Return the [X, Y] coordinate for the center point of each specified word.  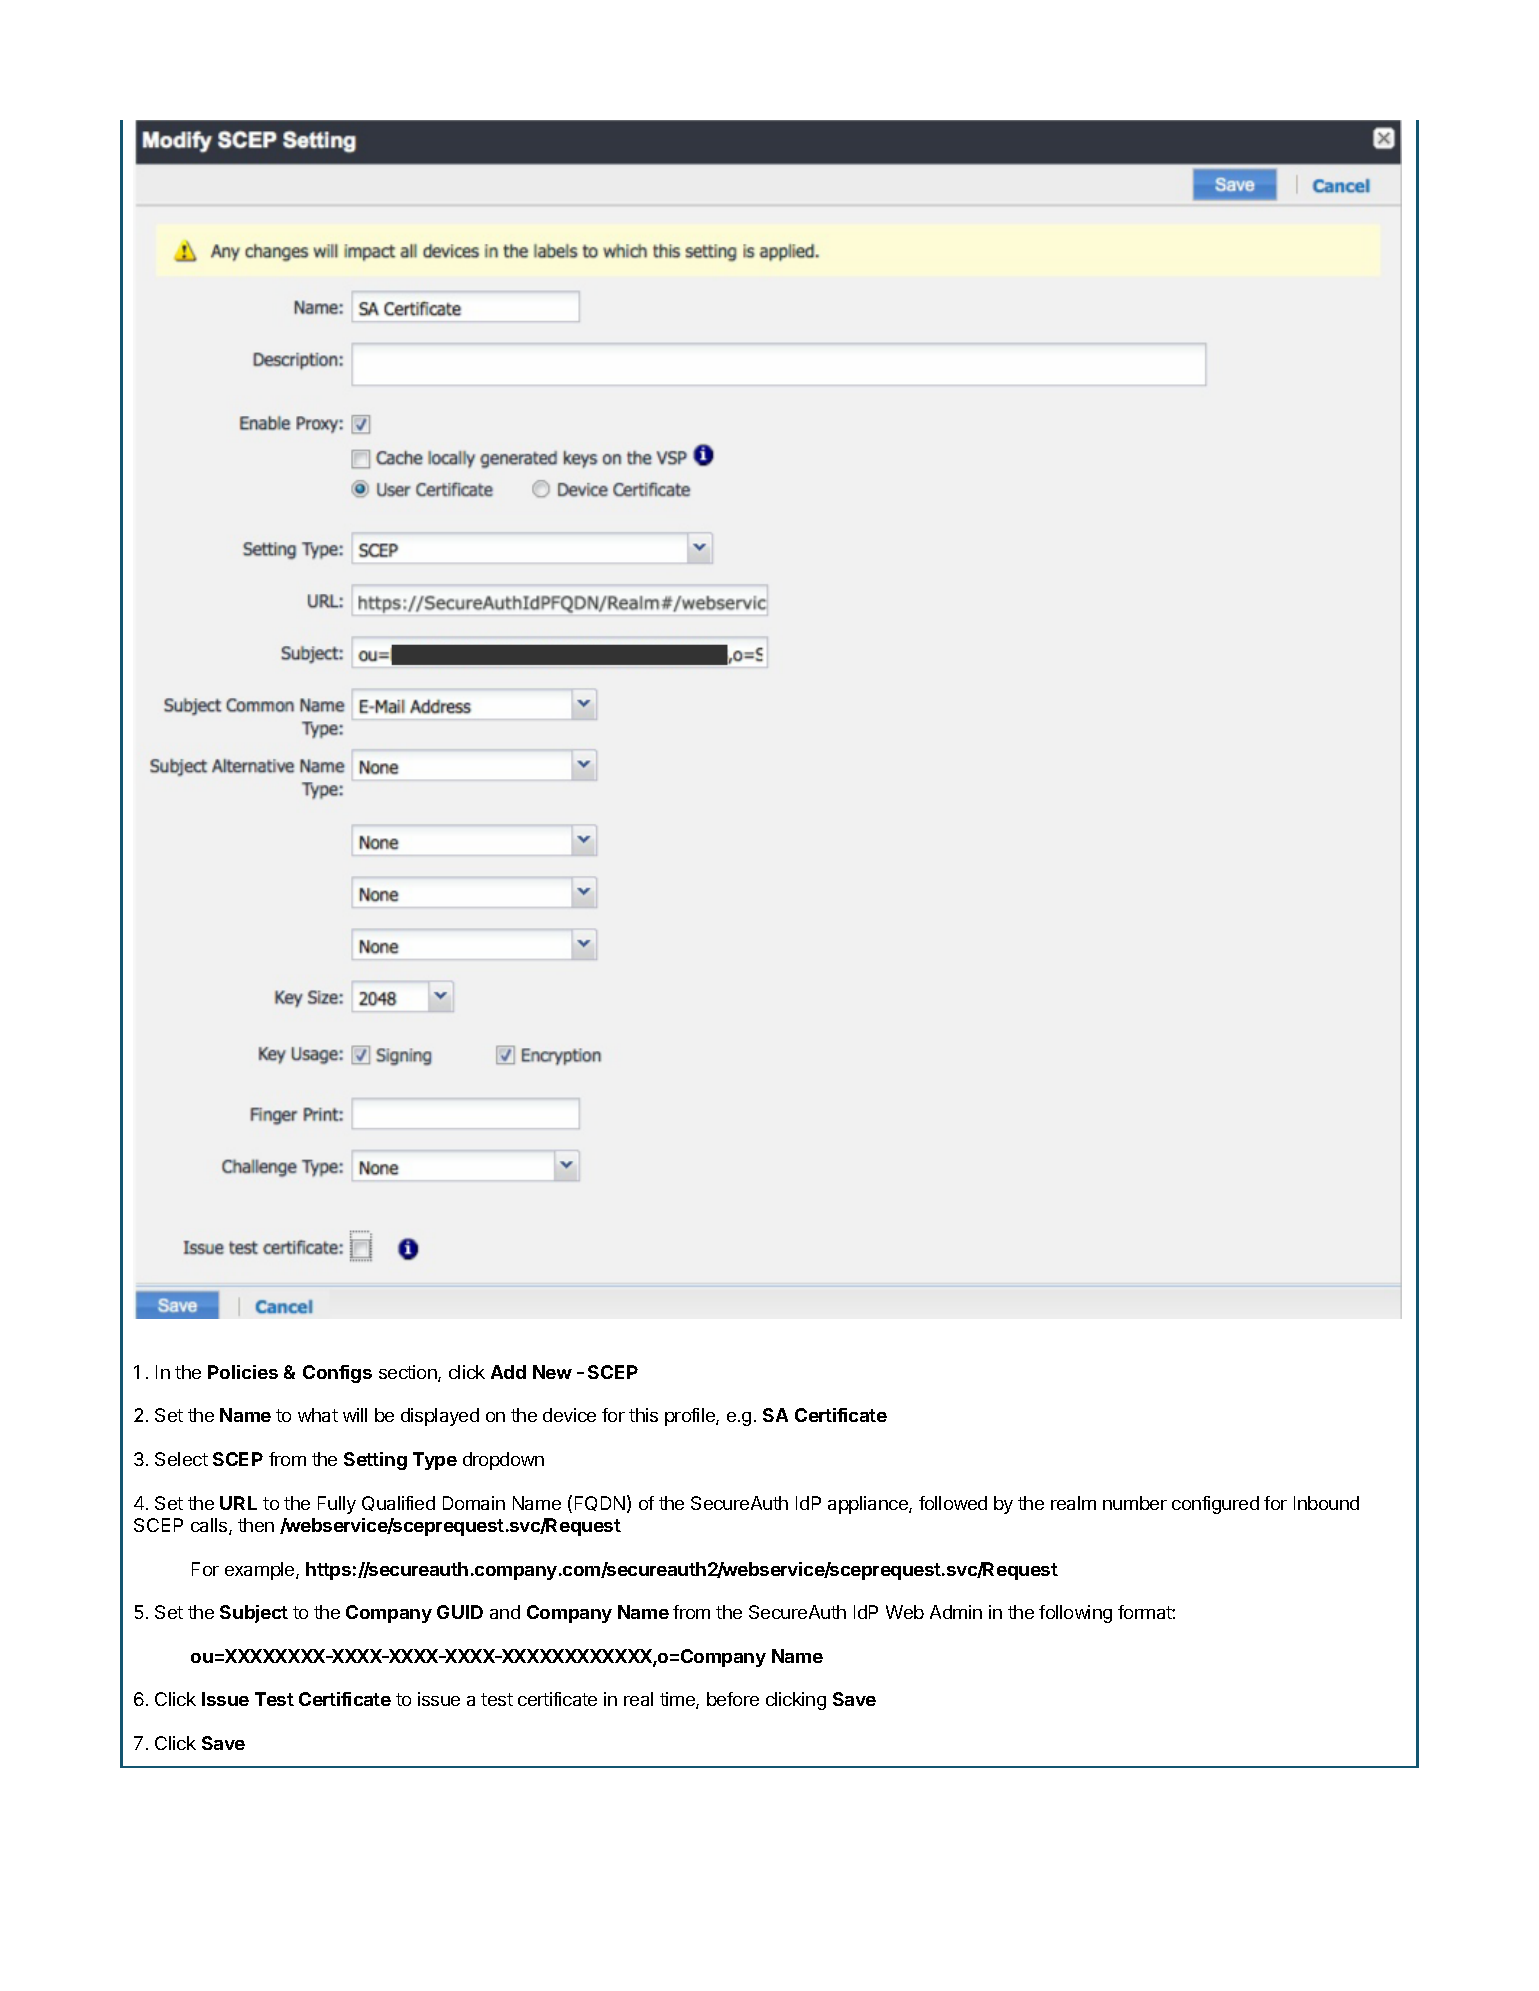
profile [691, 1417]
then [256, 1525]
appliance [869, 1505]
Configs [337, 1374]
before [733, 1699]
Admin [956, 1612]
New [552, 1372]
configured [1215, 1505]
